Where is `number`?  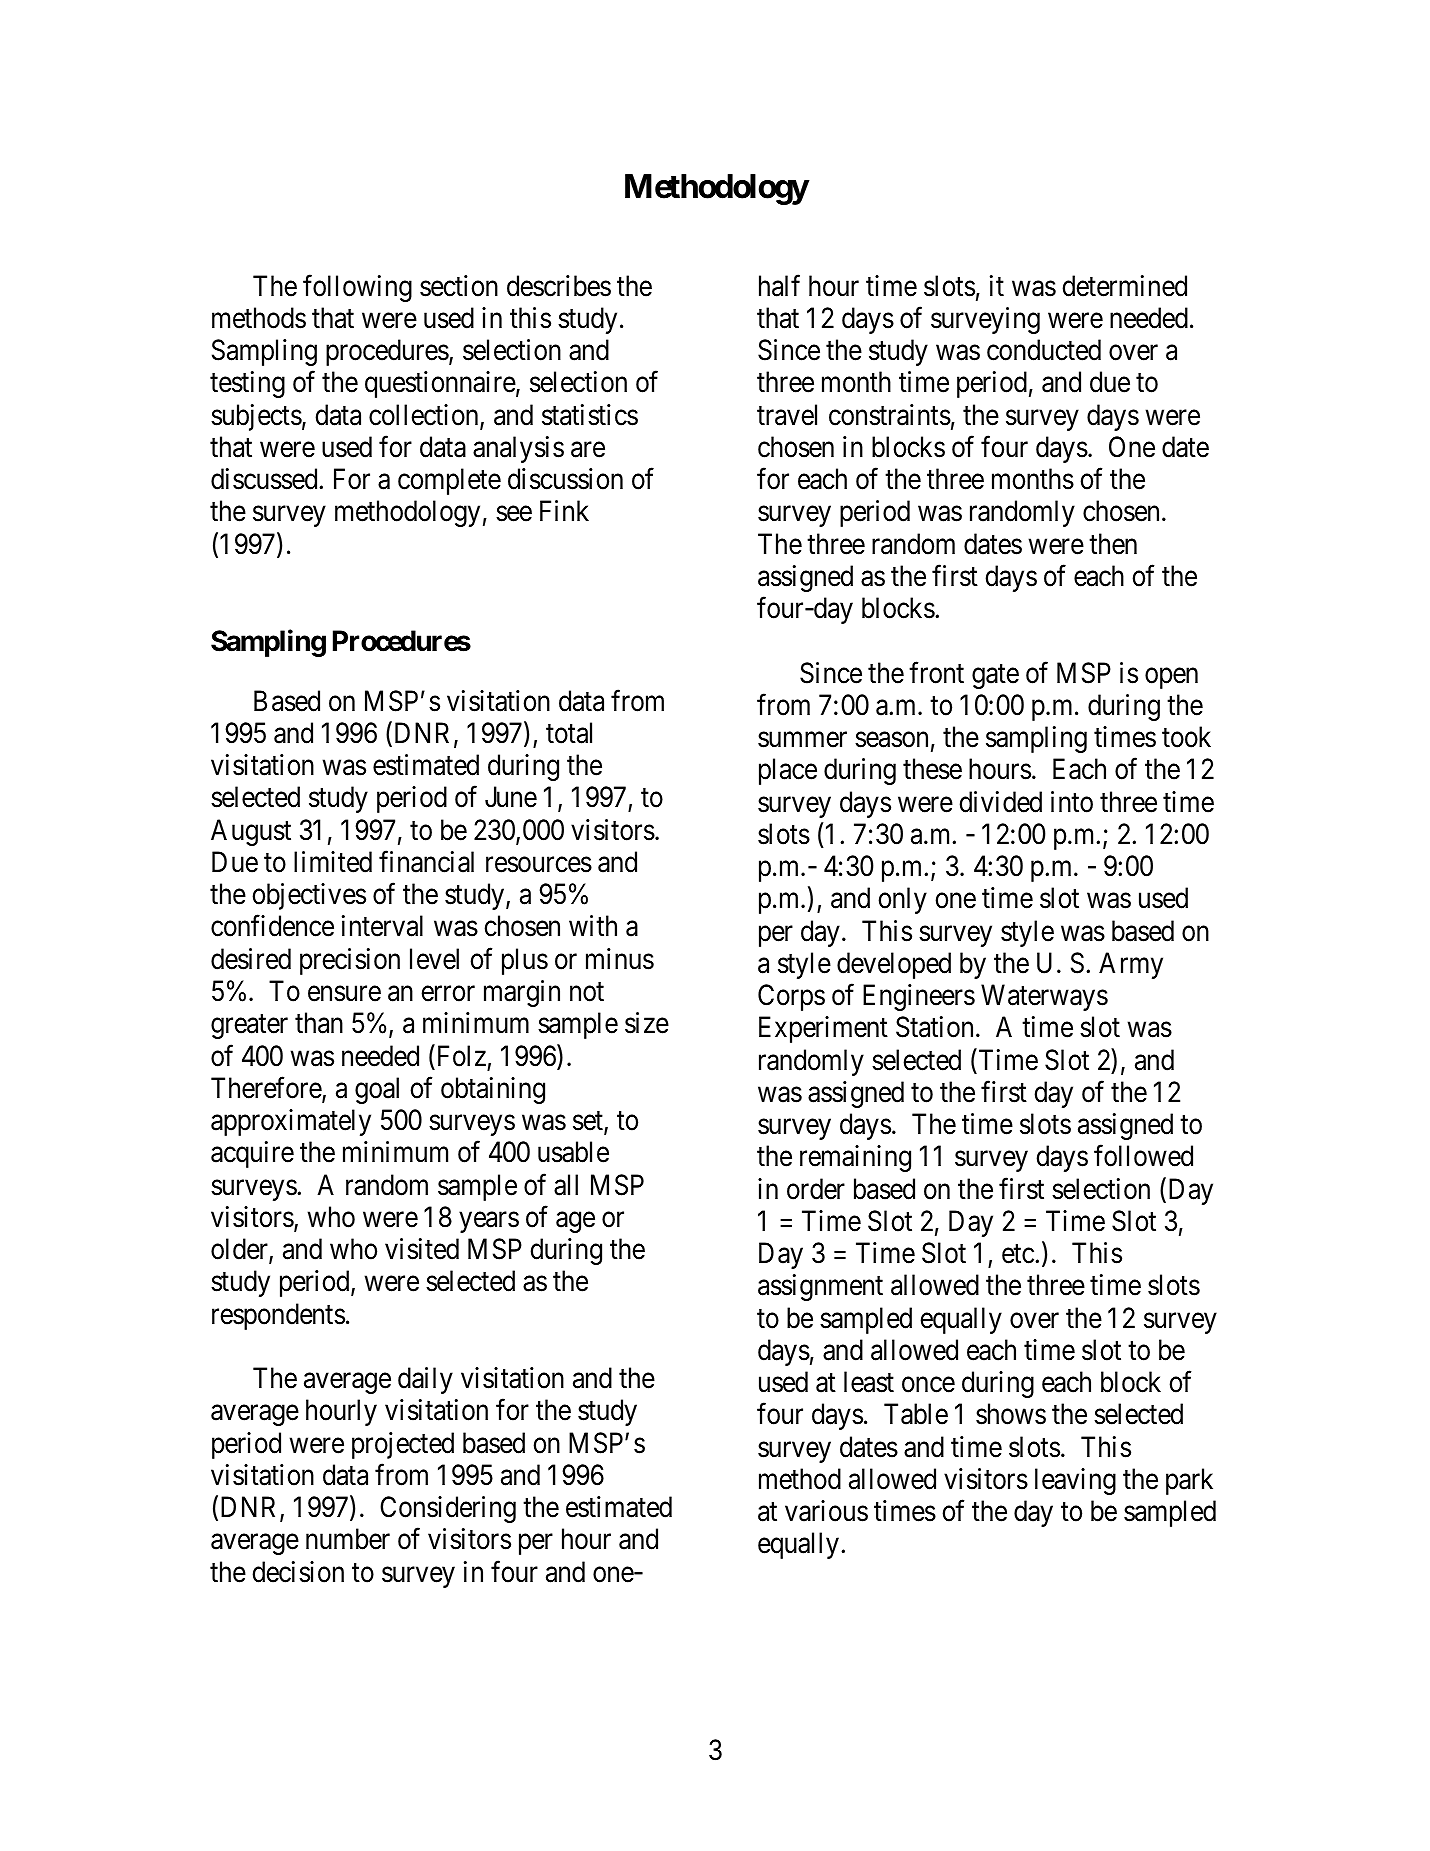
number is located at coordinates (348, 1539).
